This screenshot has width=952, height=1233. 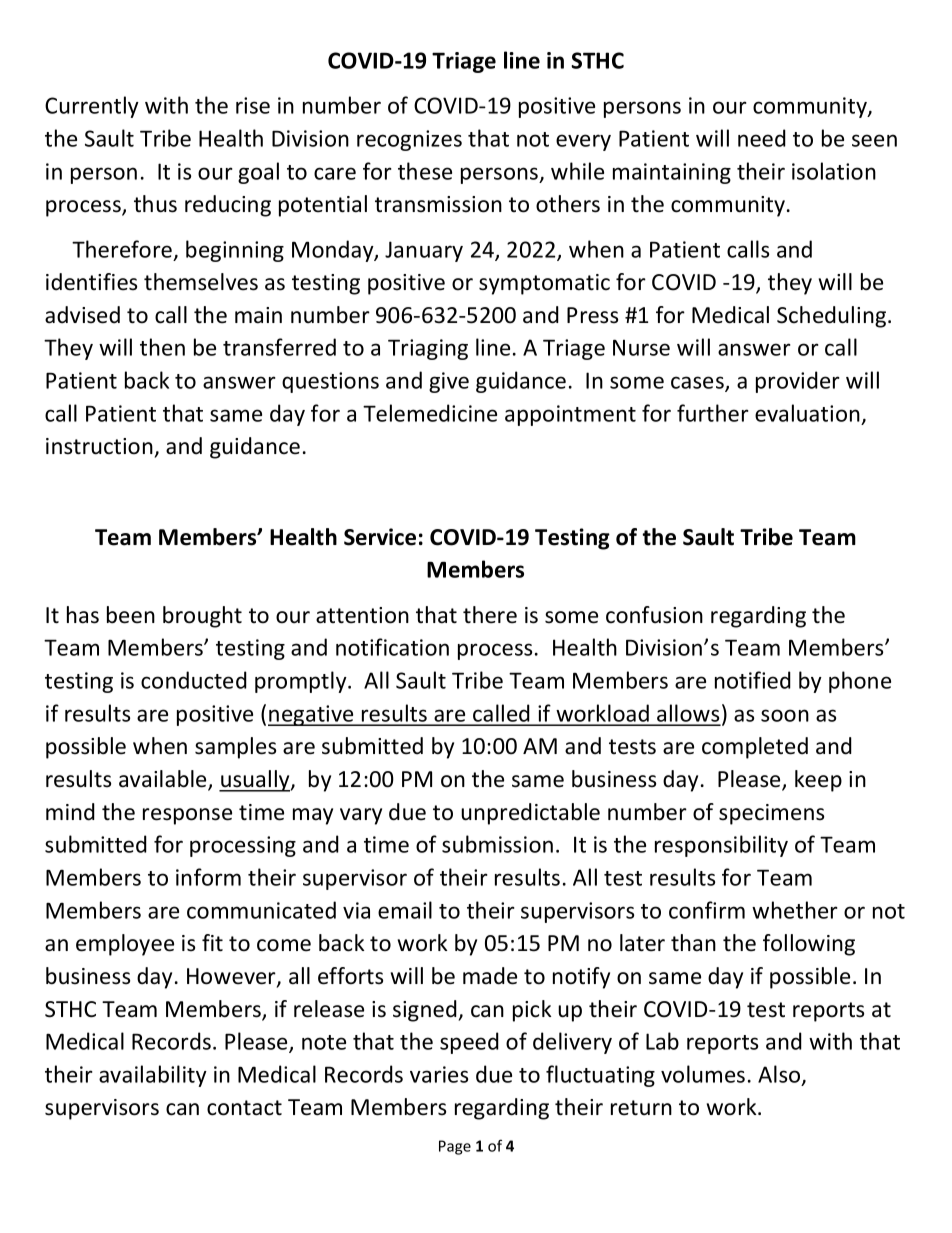 What do you see at coordinates (449, 382) in the screenshot?
I see `give` at bounding box center [449, 382].
